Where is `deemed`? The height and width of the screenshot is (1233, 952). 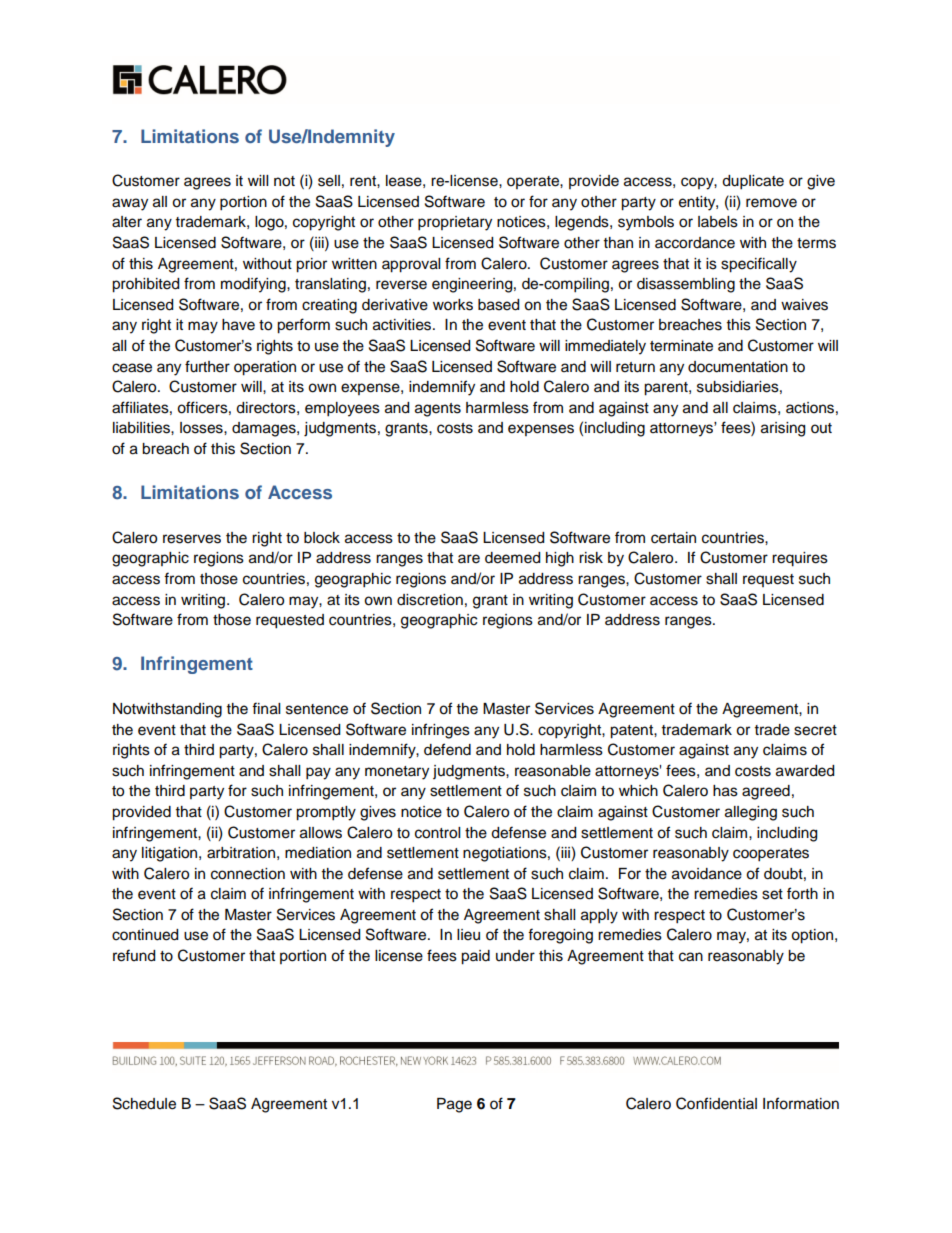 deemed is located at coordinates (512, 558).
